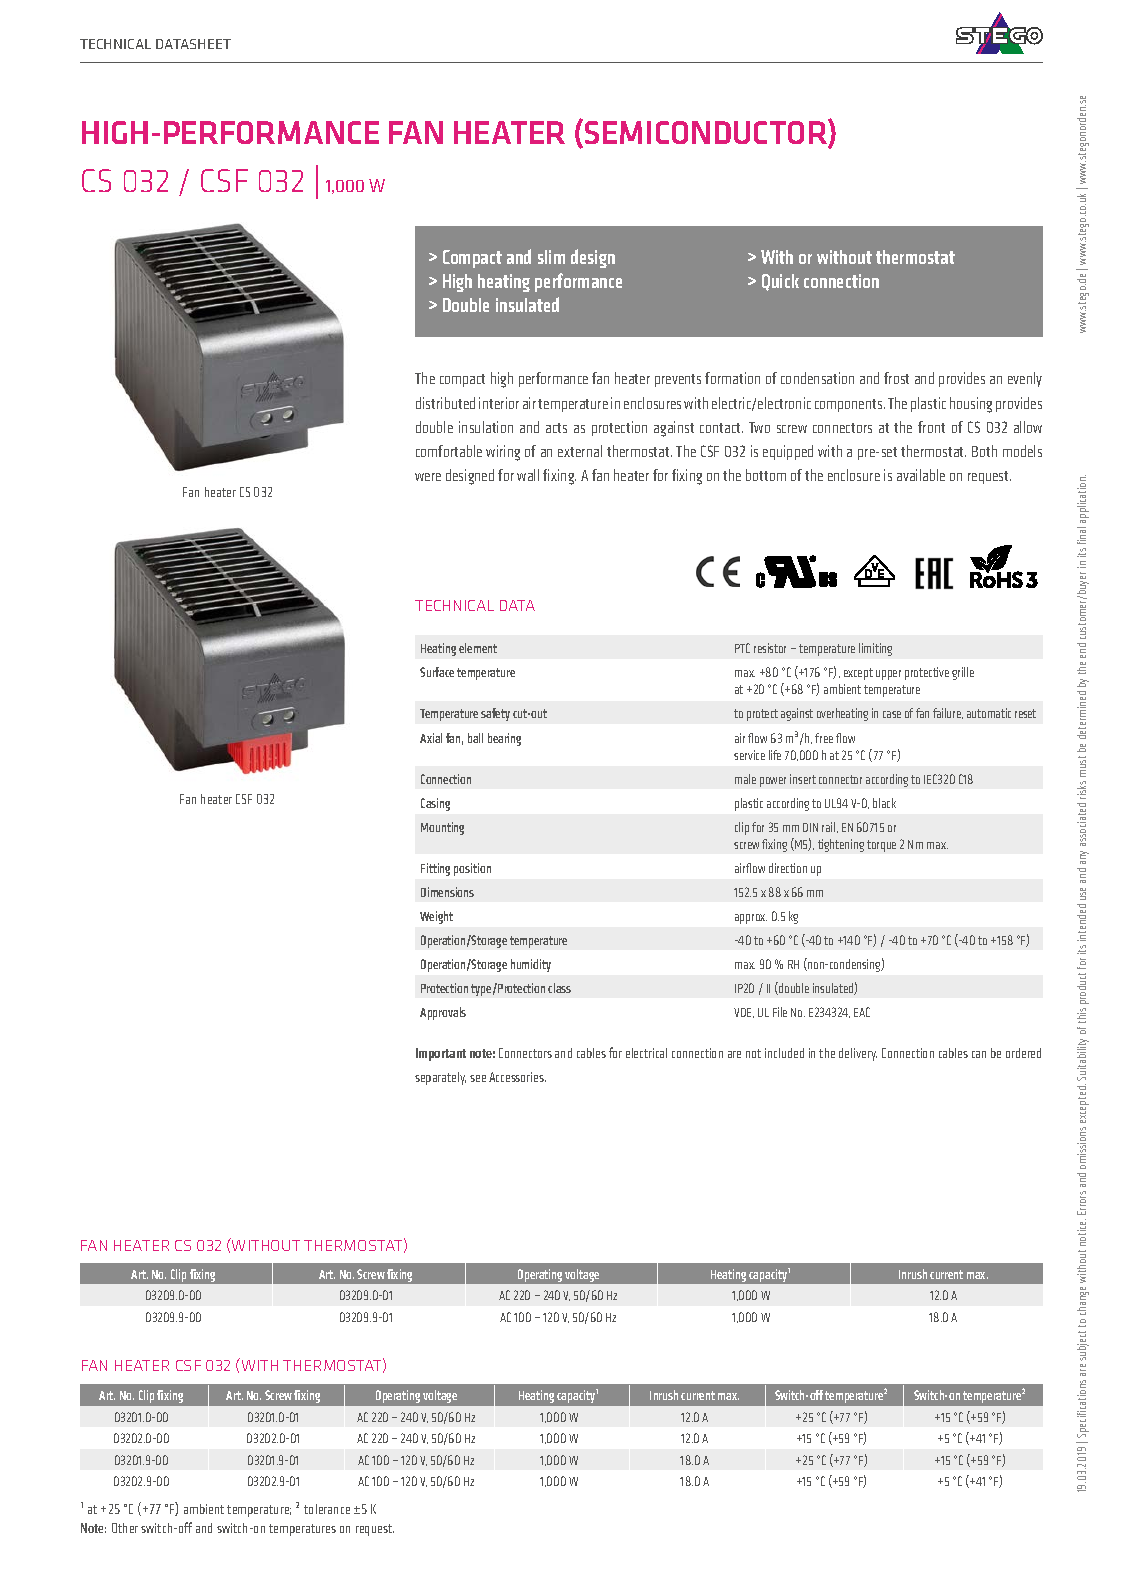 The image size is (1123, 1588). I want to click on frost, so click(896, 378).
